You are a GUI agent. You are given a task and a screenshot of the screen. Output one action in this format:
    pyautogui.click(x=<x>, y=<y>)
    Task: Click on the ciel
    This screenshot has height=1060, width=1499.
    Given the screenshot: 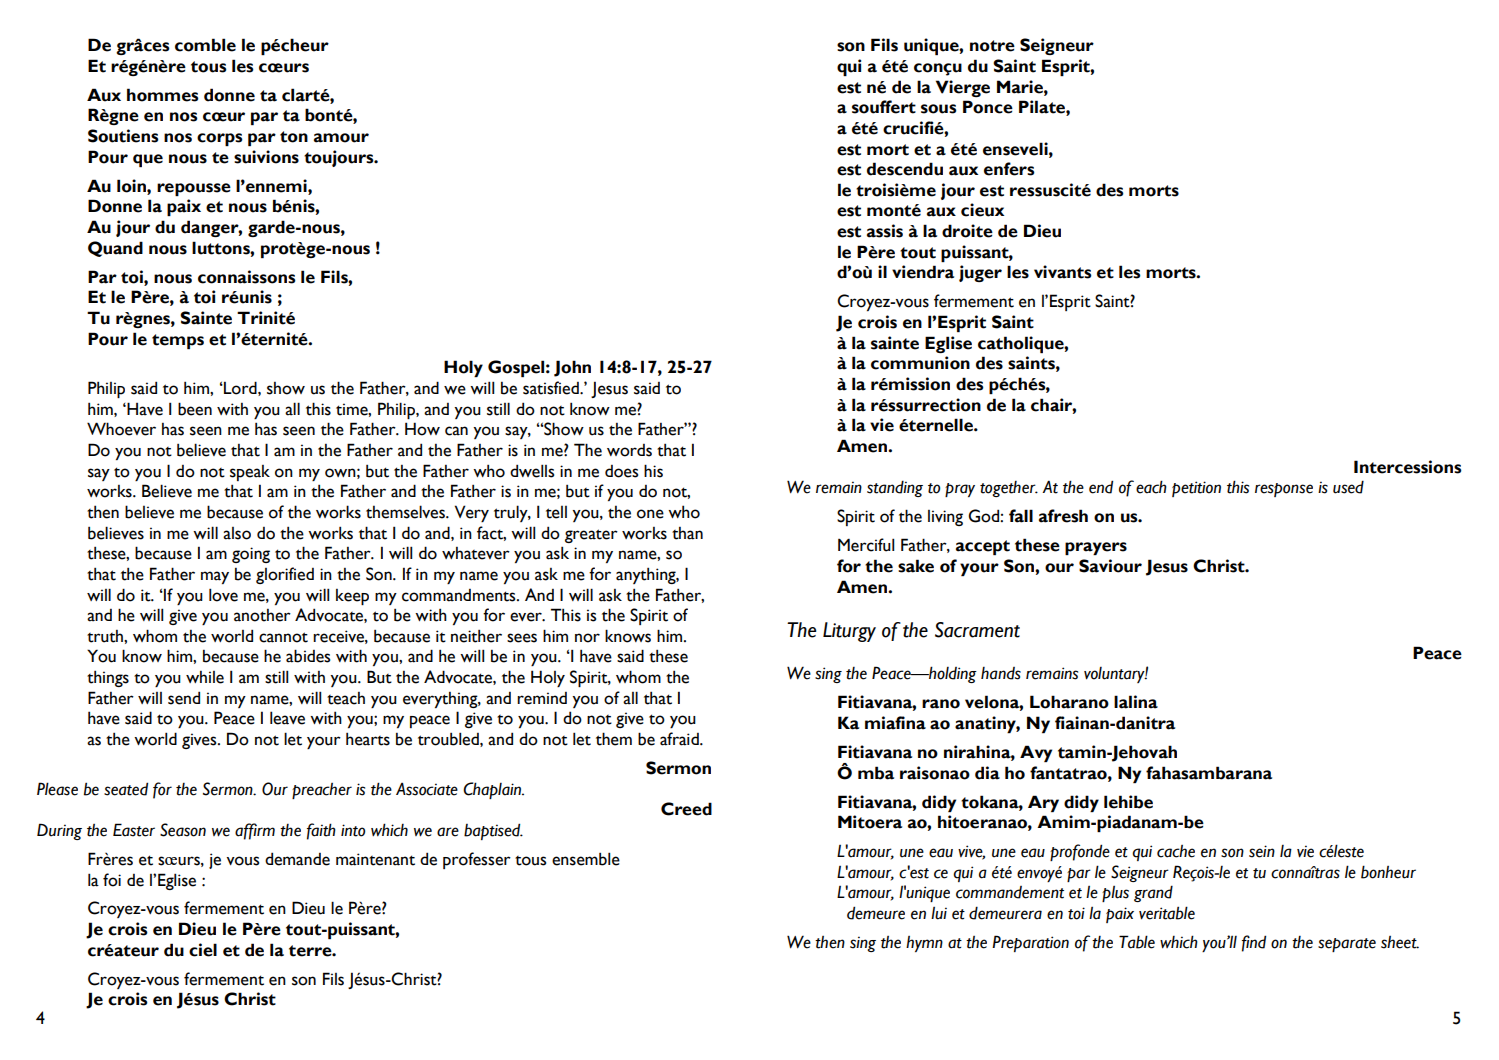 What is the action you would take?
    pyautogui.click(x=203, y=950)
